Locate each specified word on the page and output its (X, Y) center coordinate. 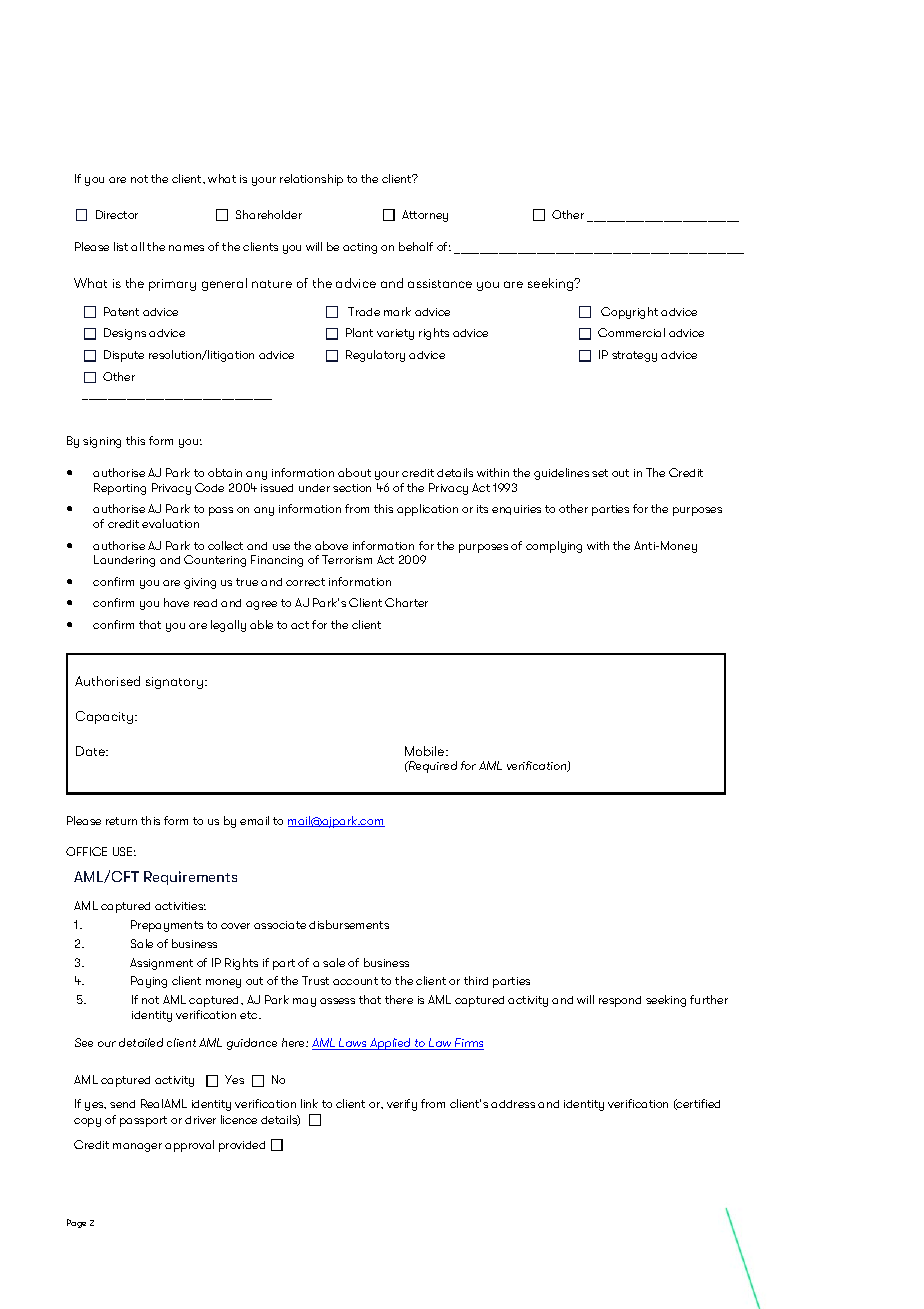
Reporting (120, 489)
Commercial (631, 332)
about (354, 472)
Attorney (425, 216)
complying (554, 547)
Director (117, 214)
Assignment (161, 964)
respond (620, 1001)
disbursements (349, 924)
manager (137, 1147)
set (600, 473)
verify (402, 1105)
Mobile (426, 751)
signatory (176, 683)
